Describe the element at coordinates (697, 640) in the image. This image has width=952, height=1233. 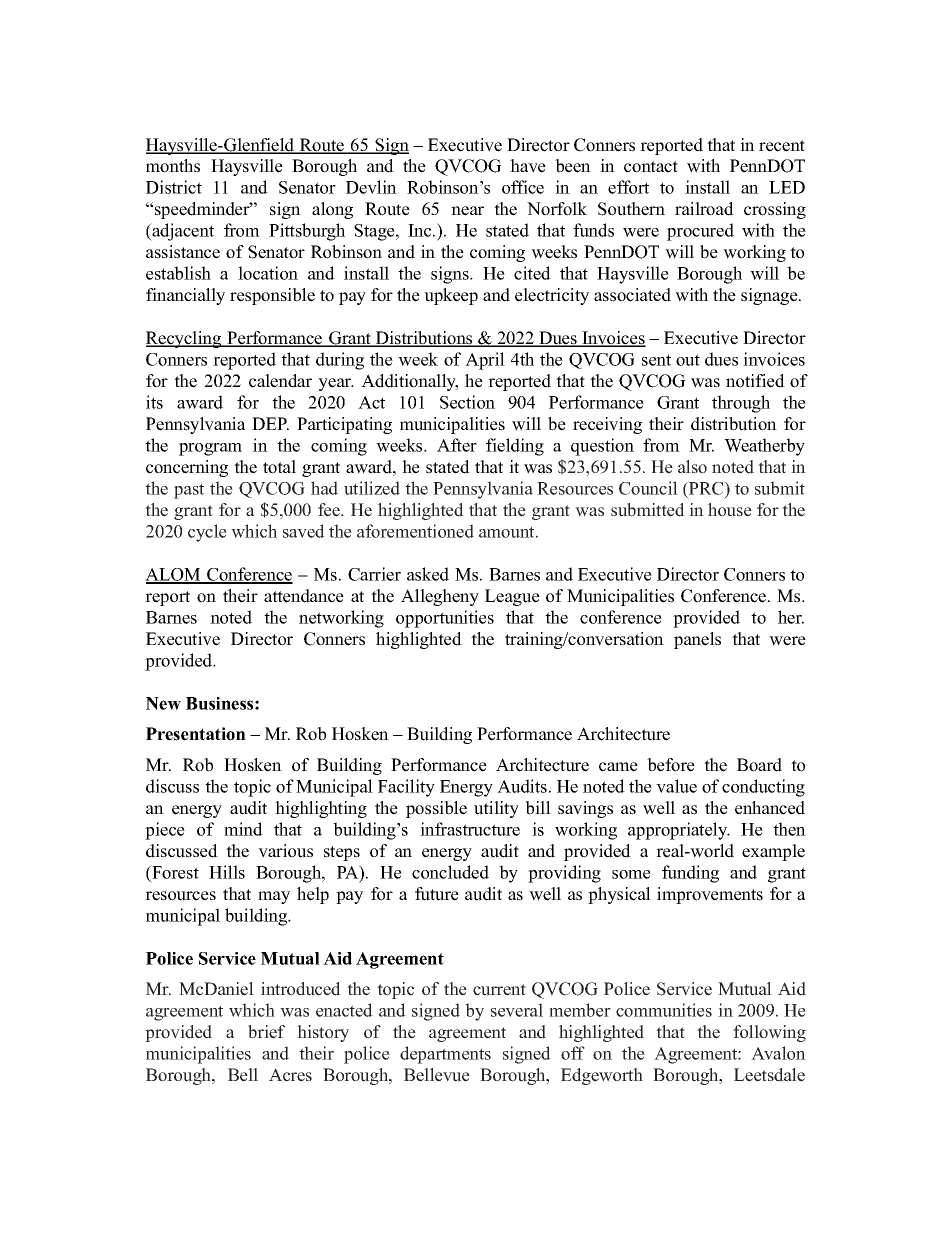
I see `panels` at that location.
